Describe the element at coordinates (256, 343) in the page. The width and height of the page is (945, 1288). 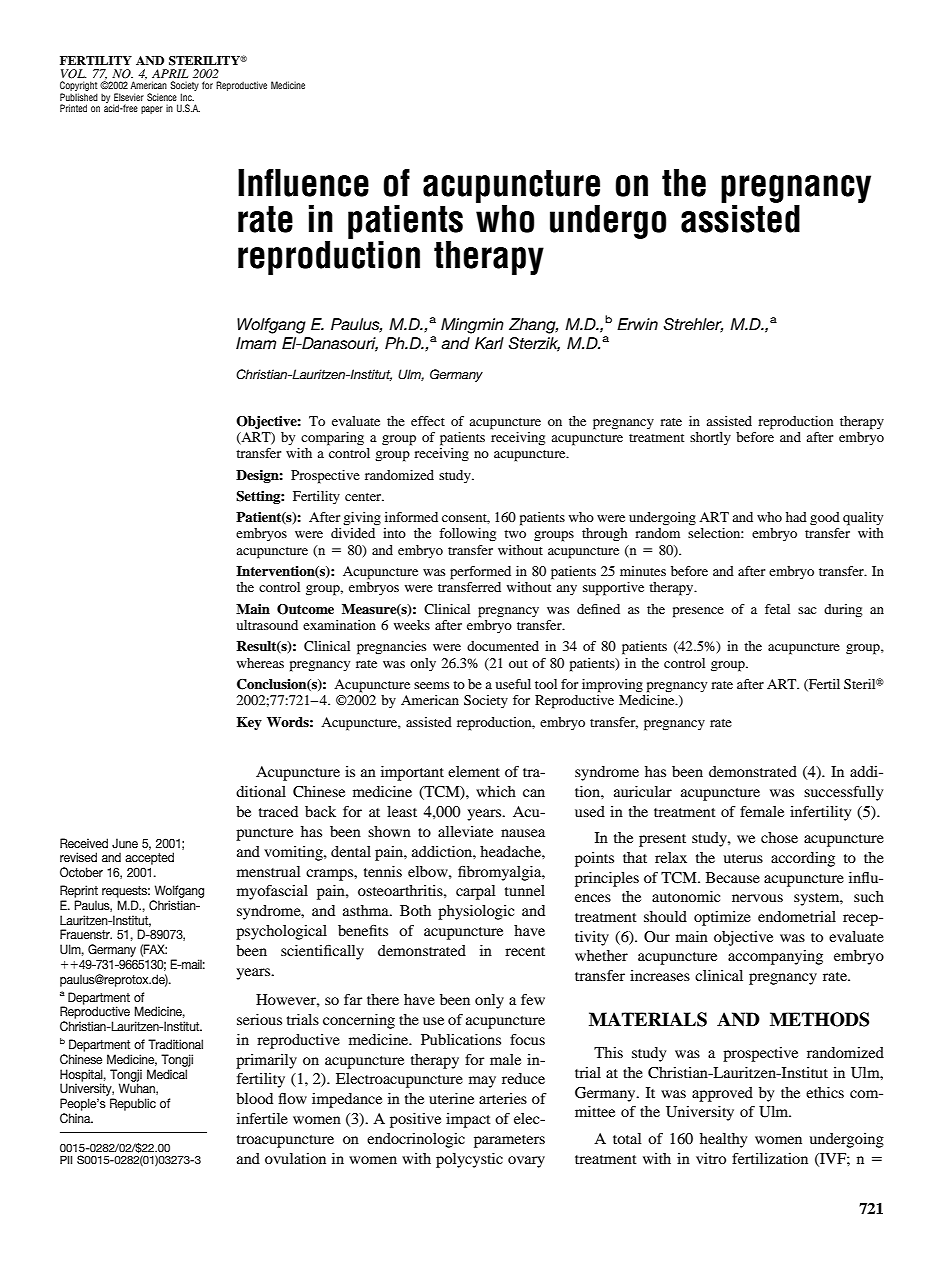
I see `Imam` at that location.
